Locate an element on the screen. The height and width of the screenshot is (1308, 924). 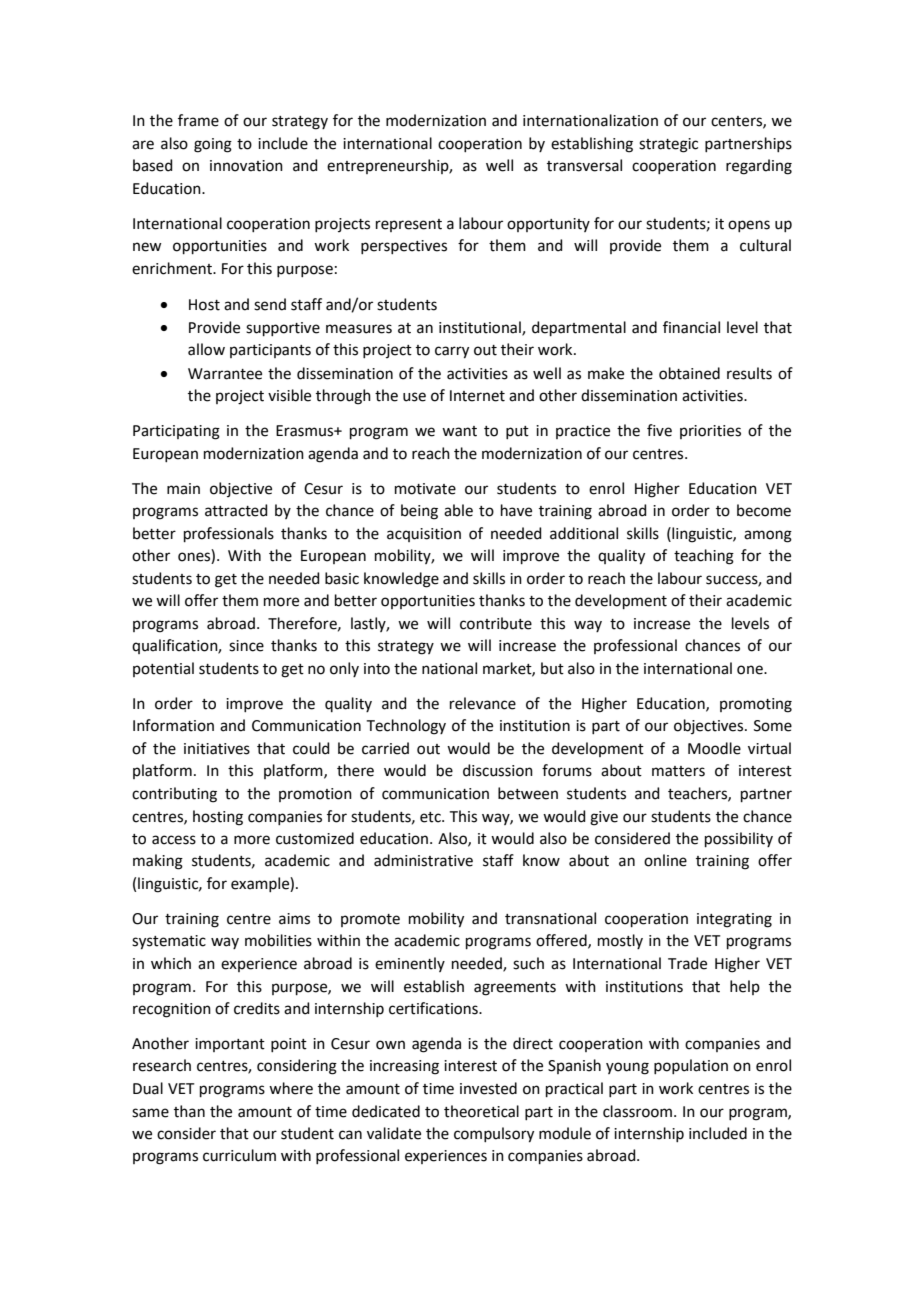
contribute is located at coordinates (496, 623).
